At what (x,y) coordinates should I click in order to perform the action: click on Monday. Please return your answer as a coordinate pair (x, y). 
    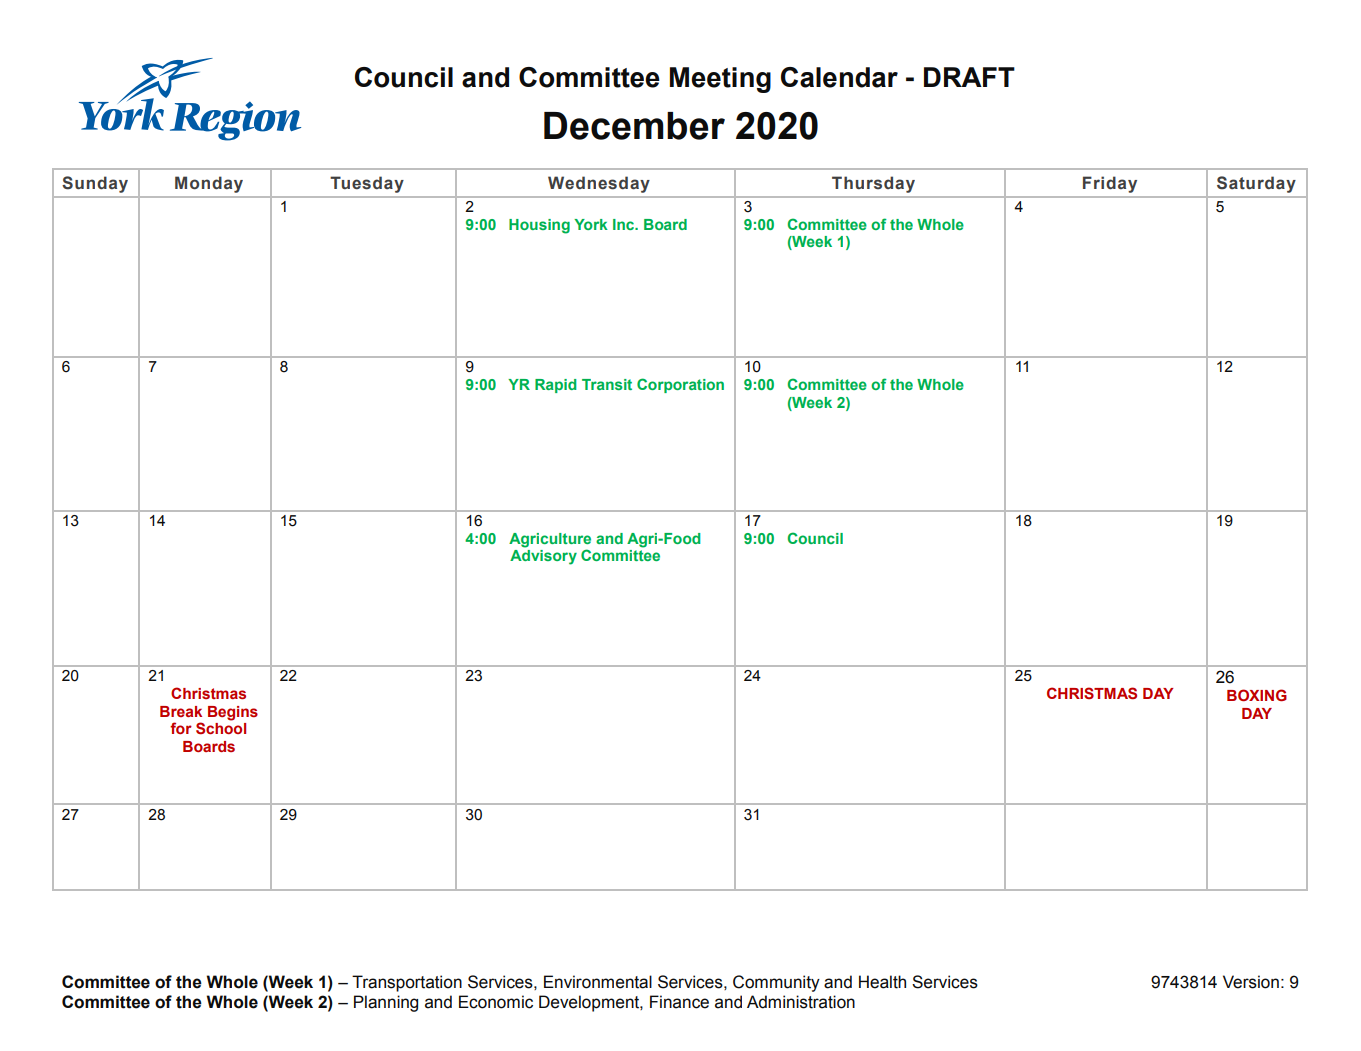
    Looking at the image, I should click on (209, 184).
